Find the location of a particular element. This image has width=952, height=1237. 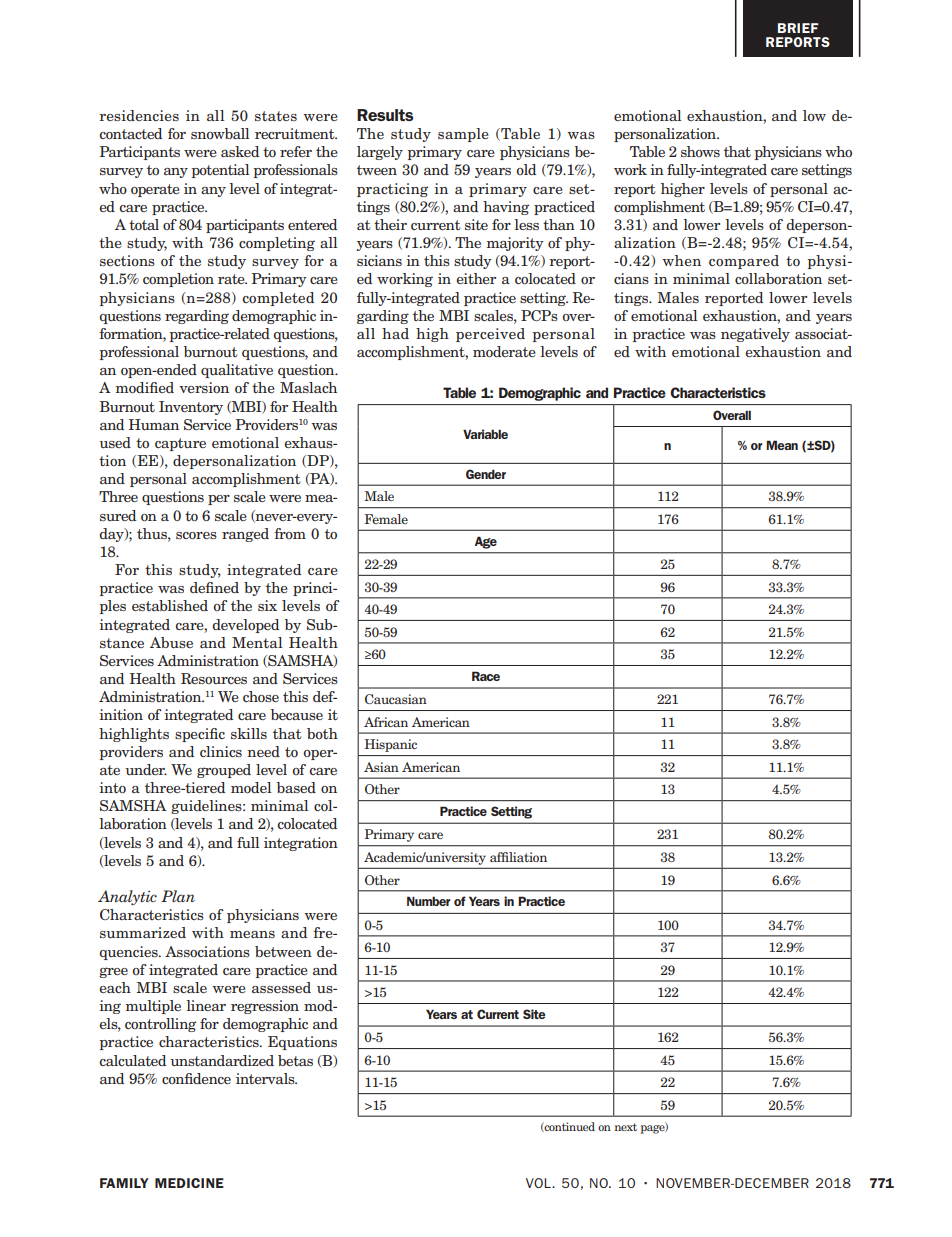

negatively is located at coordinates (755, 335).
